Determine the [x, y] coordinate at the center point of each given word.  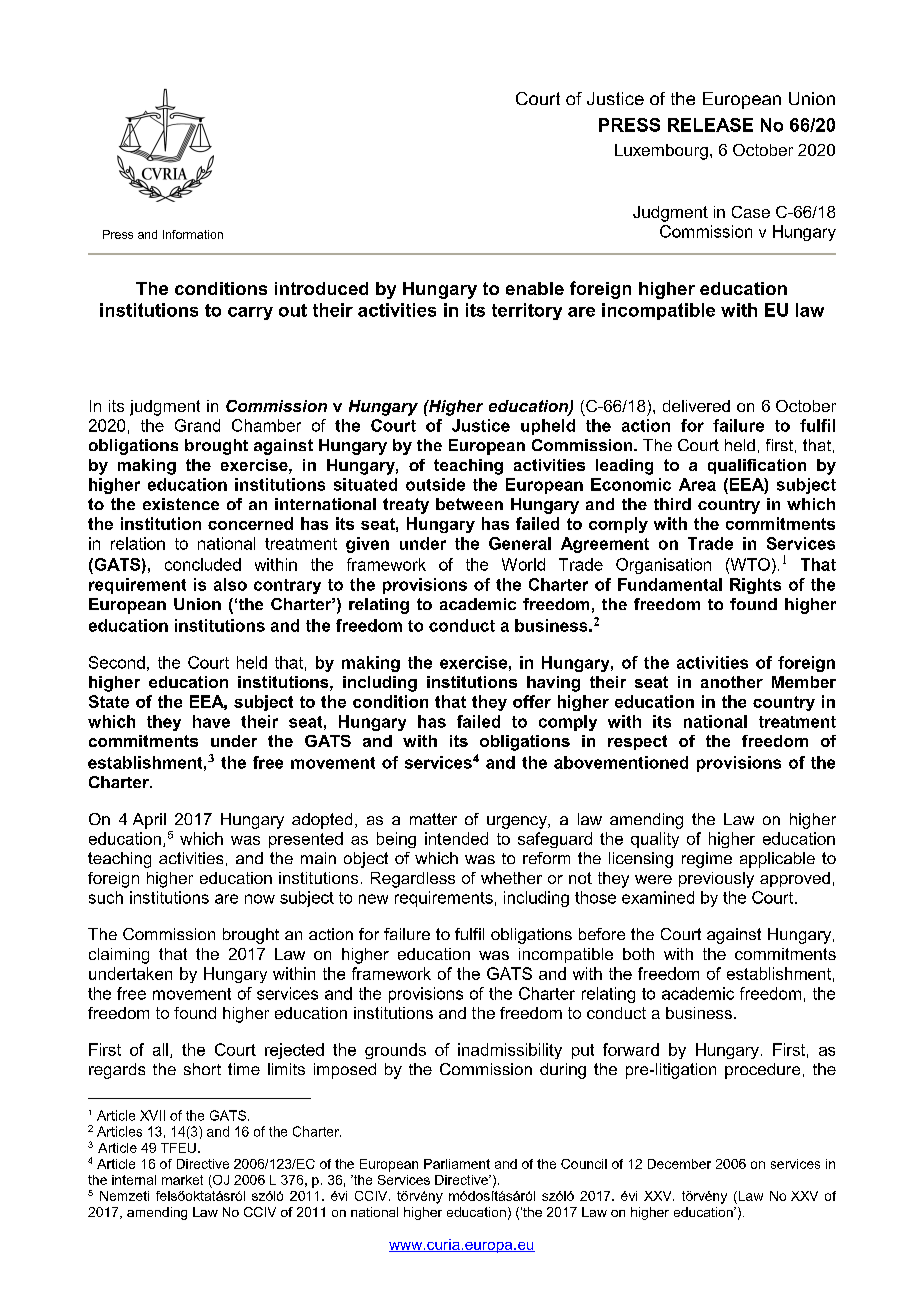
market [182, 1180]
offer [532, 701]
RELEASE [710, 125]
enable [535, 288]
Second [117, 662]
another [732, 682]
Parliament [457, 1164]
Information [193, 234]
